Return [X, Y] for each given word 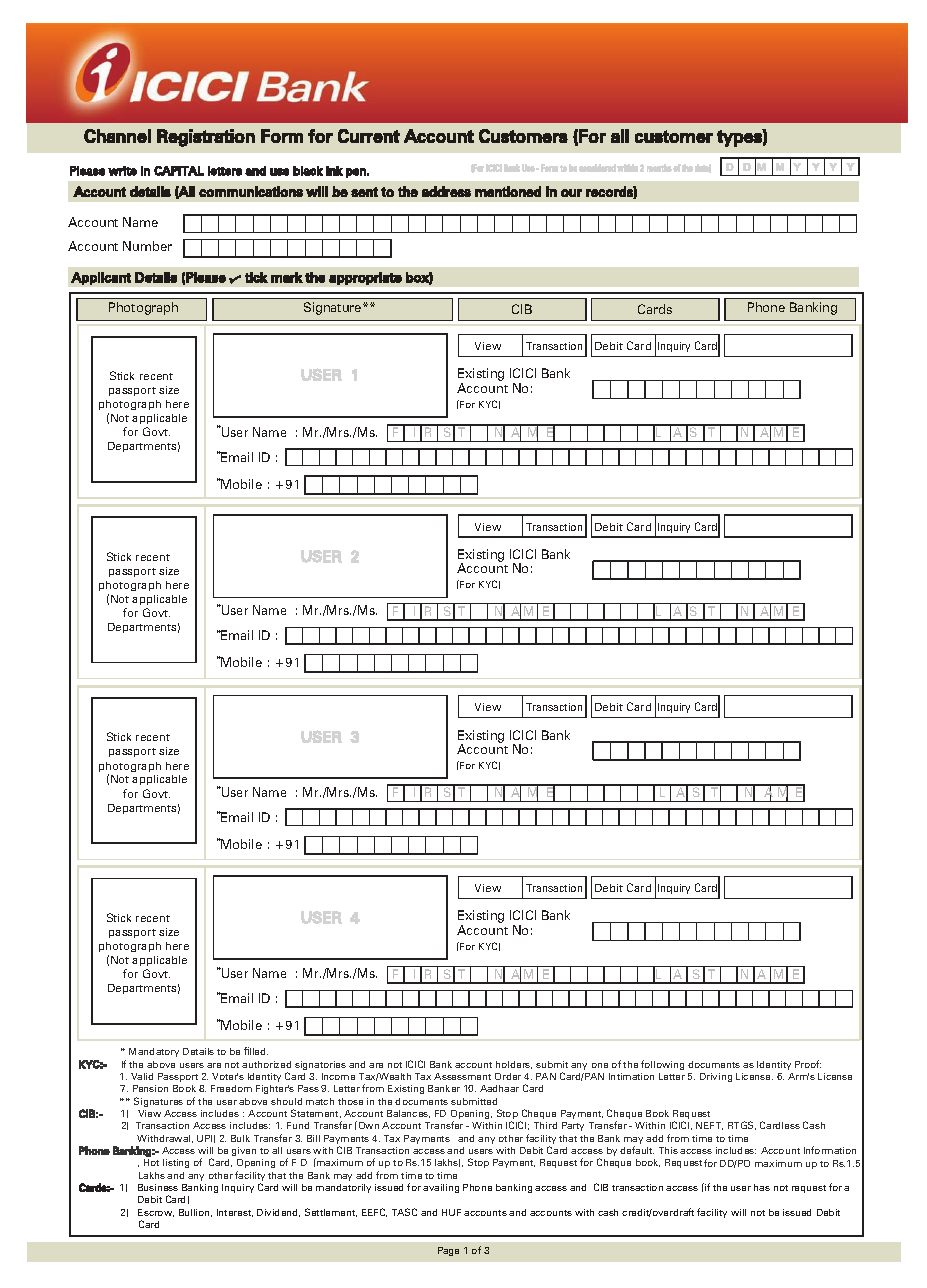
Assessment [462, 1076]
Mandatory [154, 1052]
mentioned [508, 191]
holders [514, 1065]
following [662, 1065]
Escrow [156, 1213]
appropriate [365, 278]
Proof [808, 1064]
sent [364, 192]
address [446, 191]
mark [287, 277]
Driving [716, 1077]
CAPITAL [179, 171]
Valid [142, 1076]
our [571, 193]
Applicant [101, 278]
